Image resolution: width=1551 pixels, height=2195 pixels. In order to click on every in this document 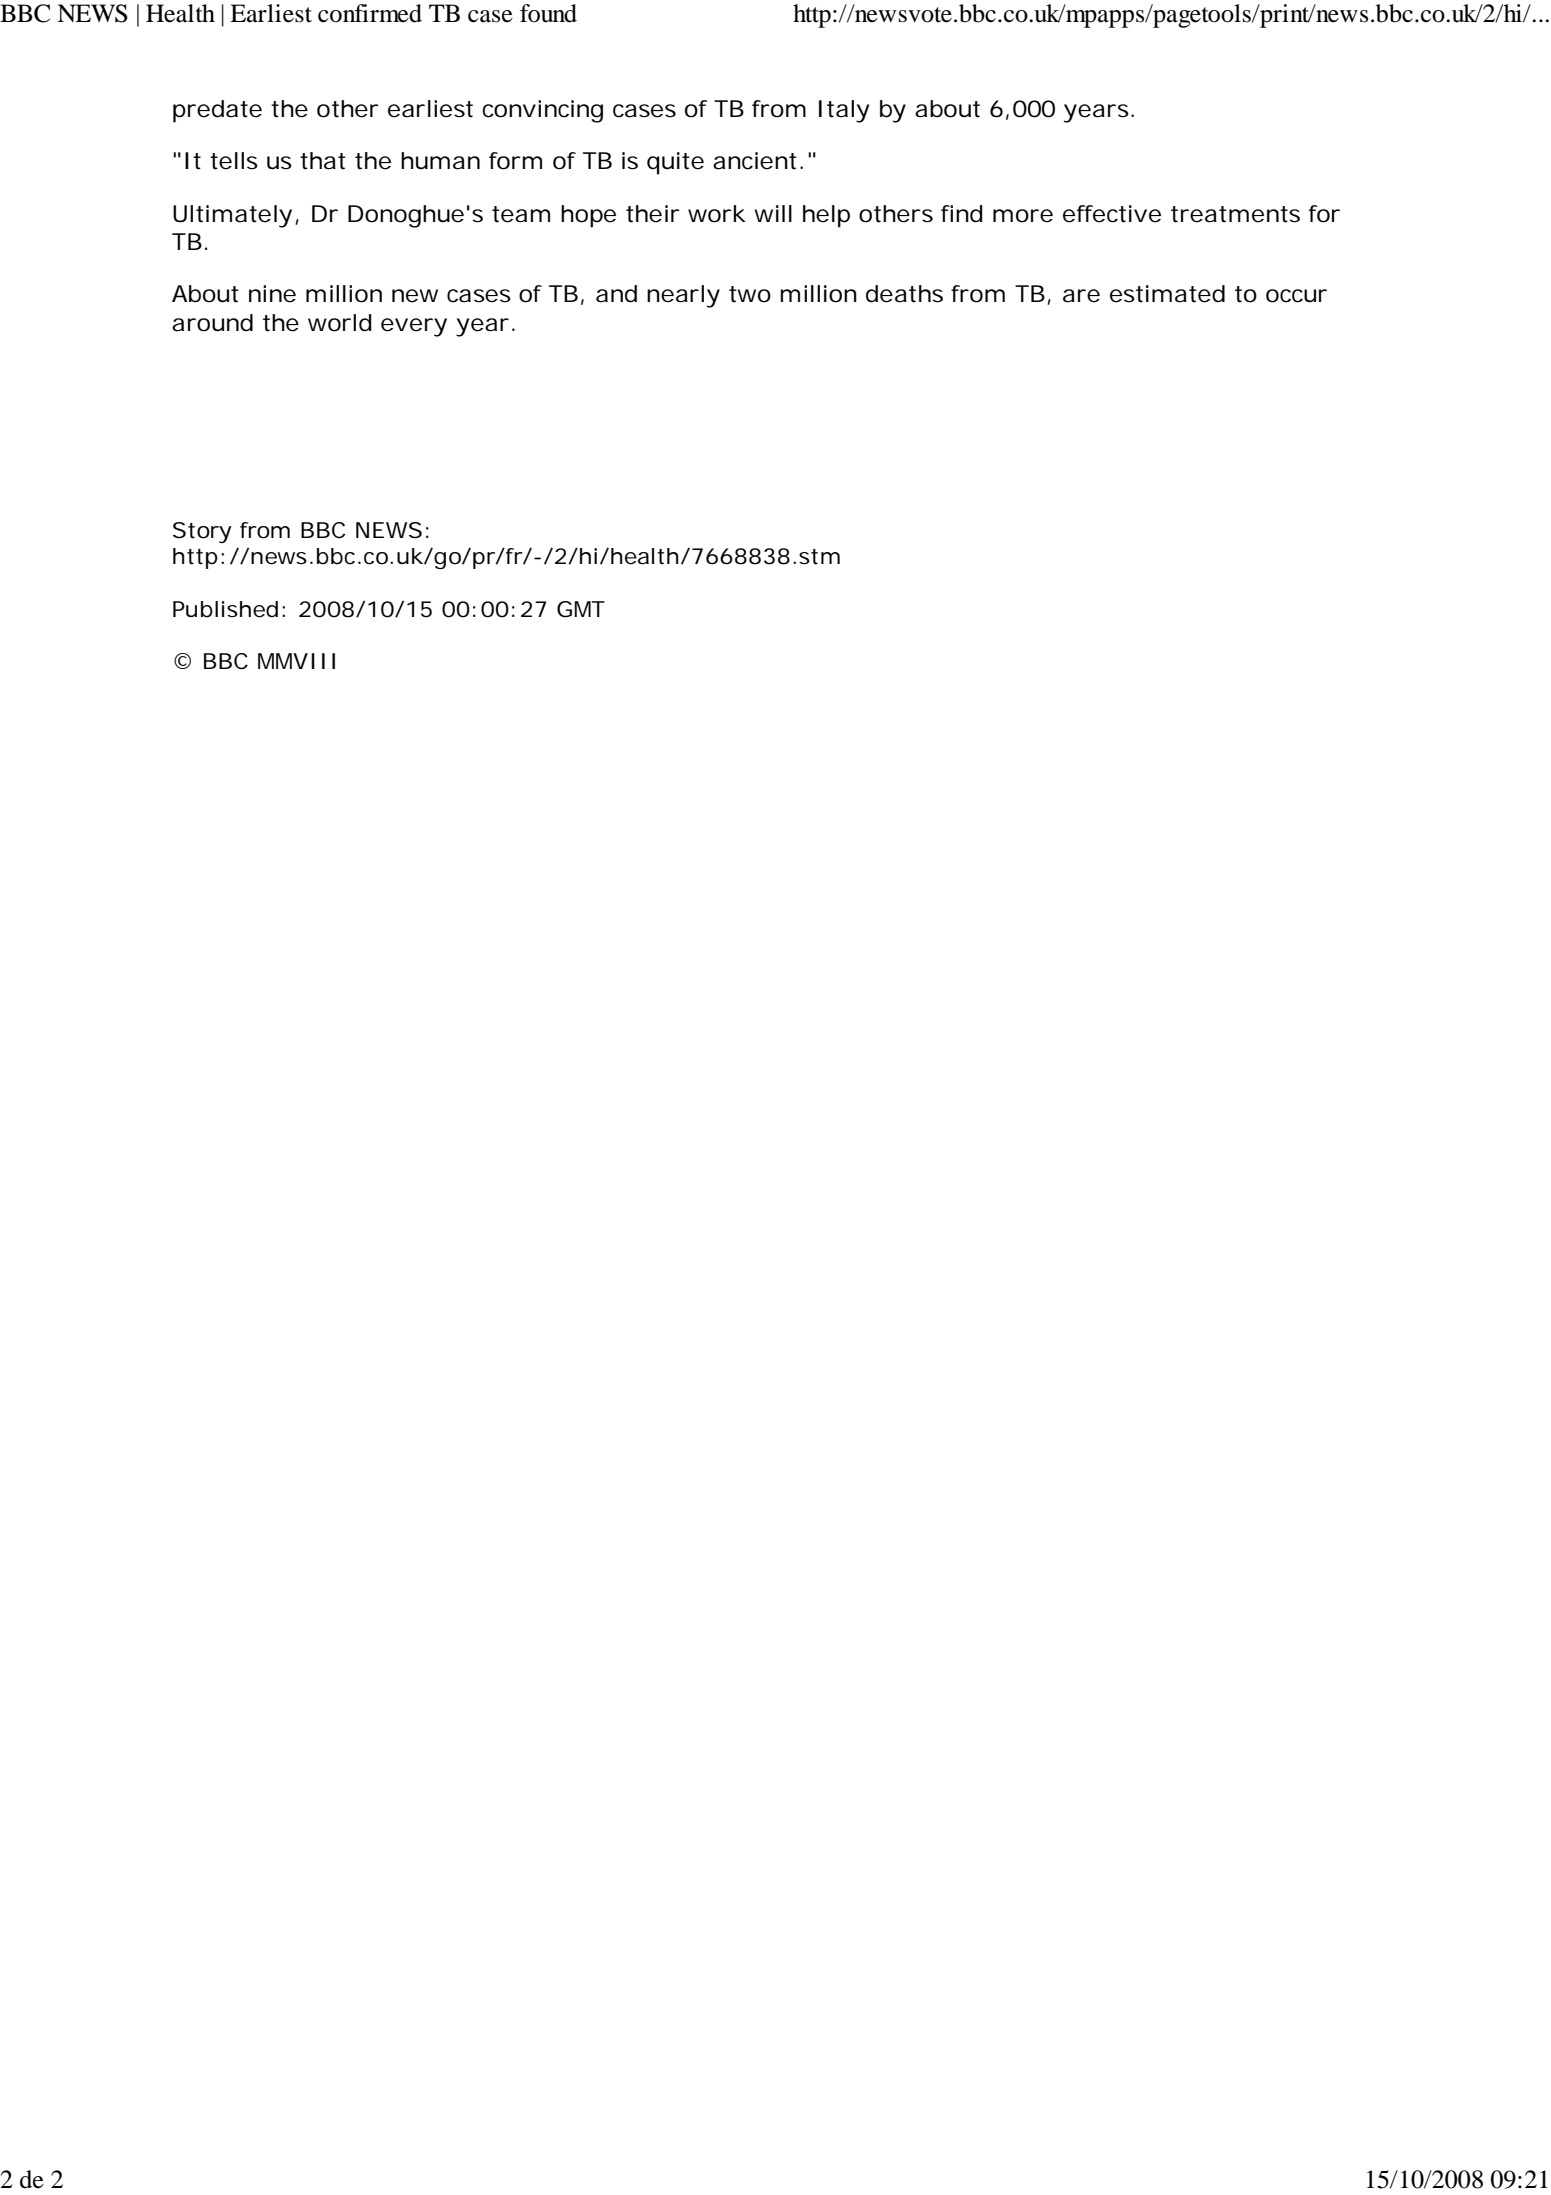, I will do `click(414, 327)`.
